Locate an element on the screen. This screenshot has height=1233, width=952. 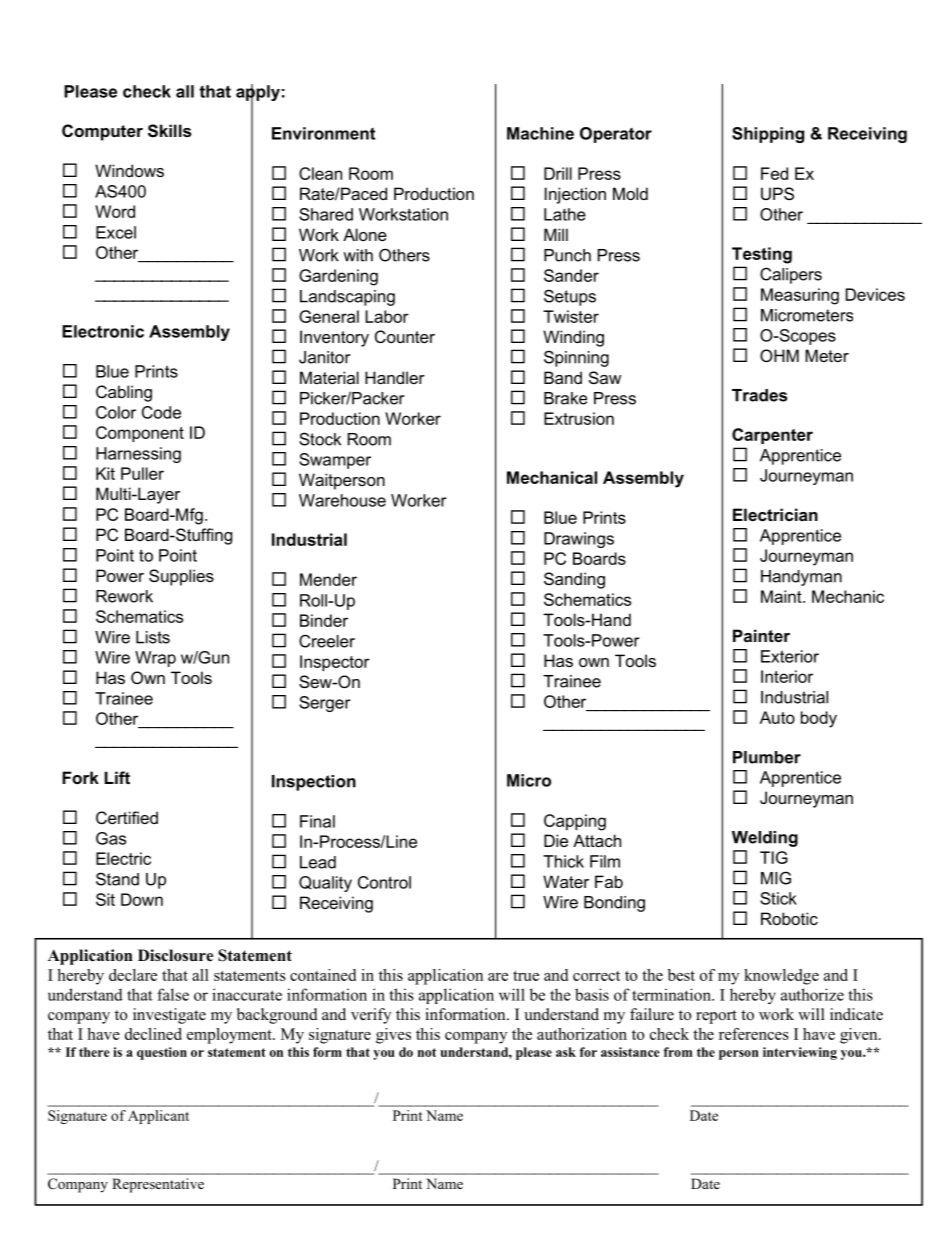
Cabling is located at coordinates (124, 393).
